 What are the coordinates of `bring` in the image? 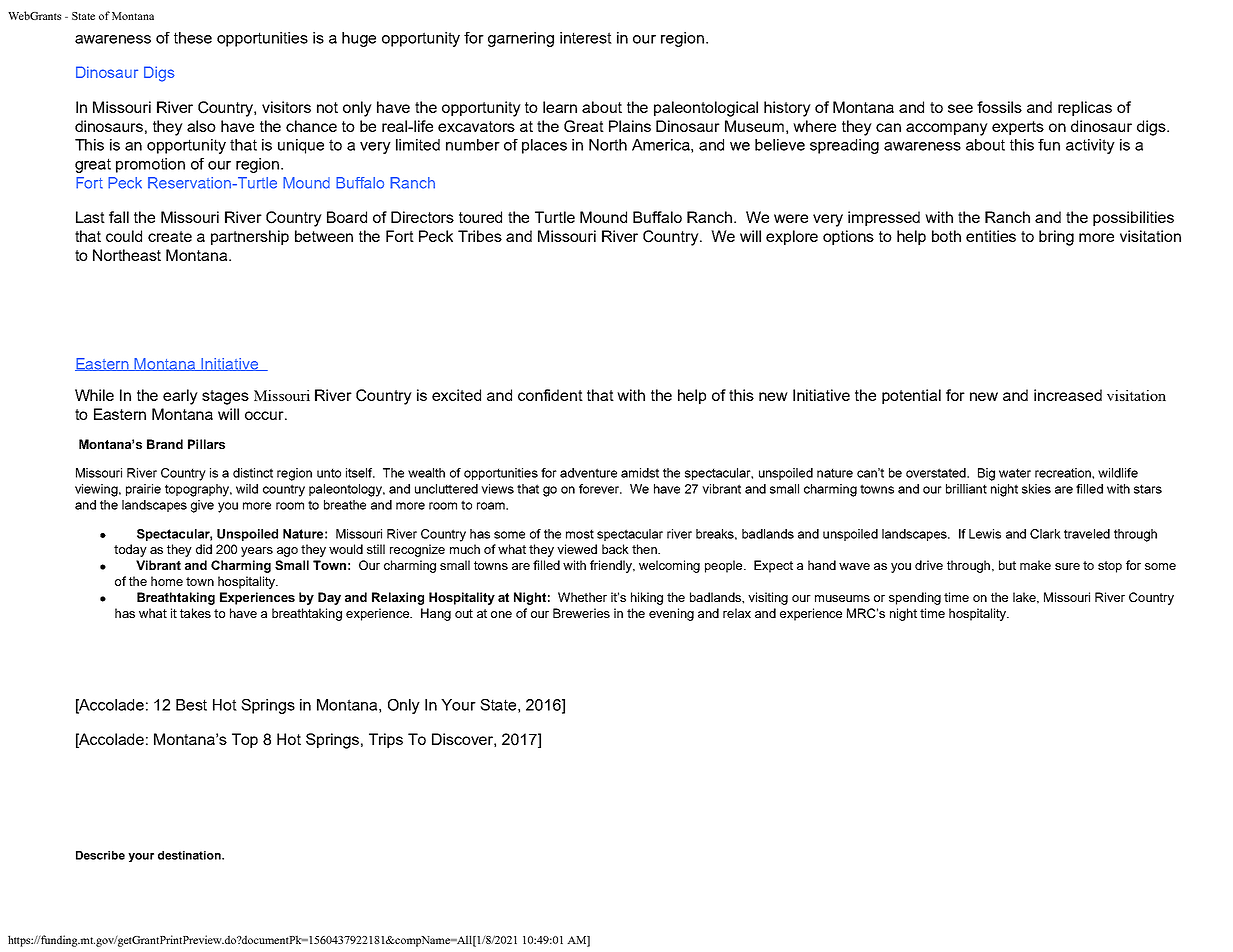 It's located at (1056, 238).
